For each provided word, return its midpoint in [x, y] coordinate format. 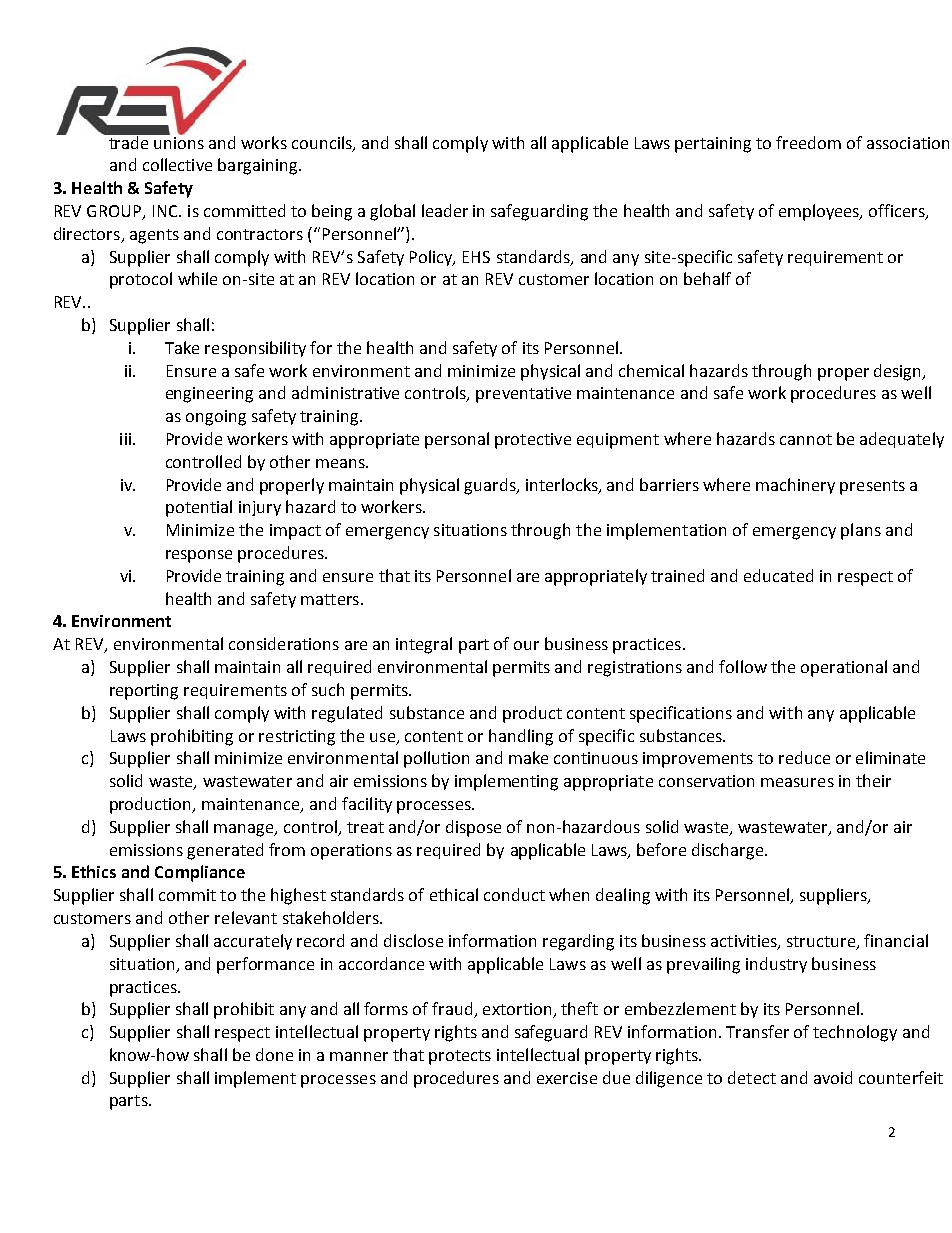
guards [491, 486]
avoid [833, 1077]
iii [125, 439]
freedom [808, 142]
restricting [297, 738]
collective [177, 164]
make [528, 757]
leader [445, 210]
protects [460, 1057]
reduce [804, 757]
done [274, 1054]
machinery [795, 486]
